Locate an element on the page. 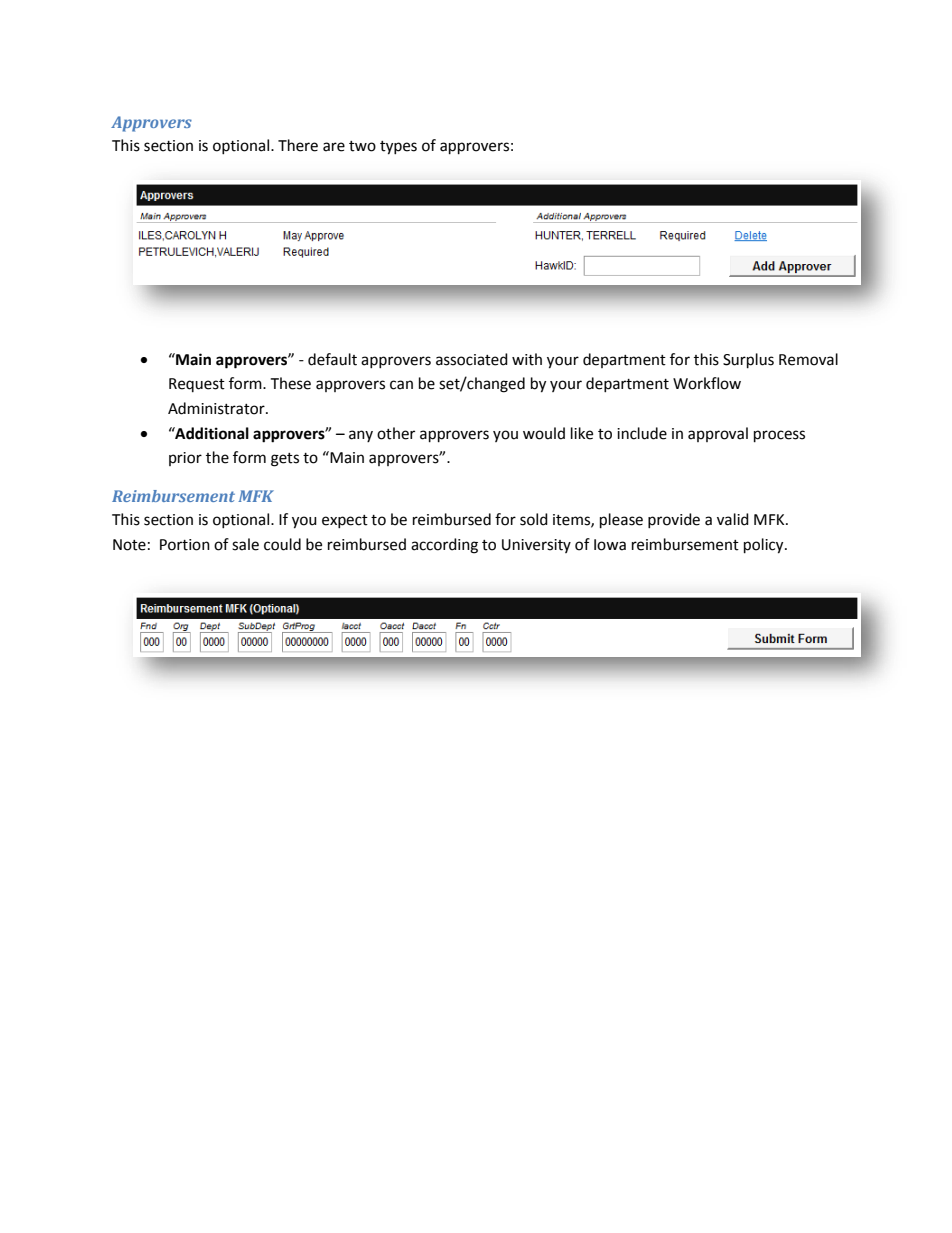  Workflow is located at coordinates (707, 383).
